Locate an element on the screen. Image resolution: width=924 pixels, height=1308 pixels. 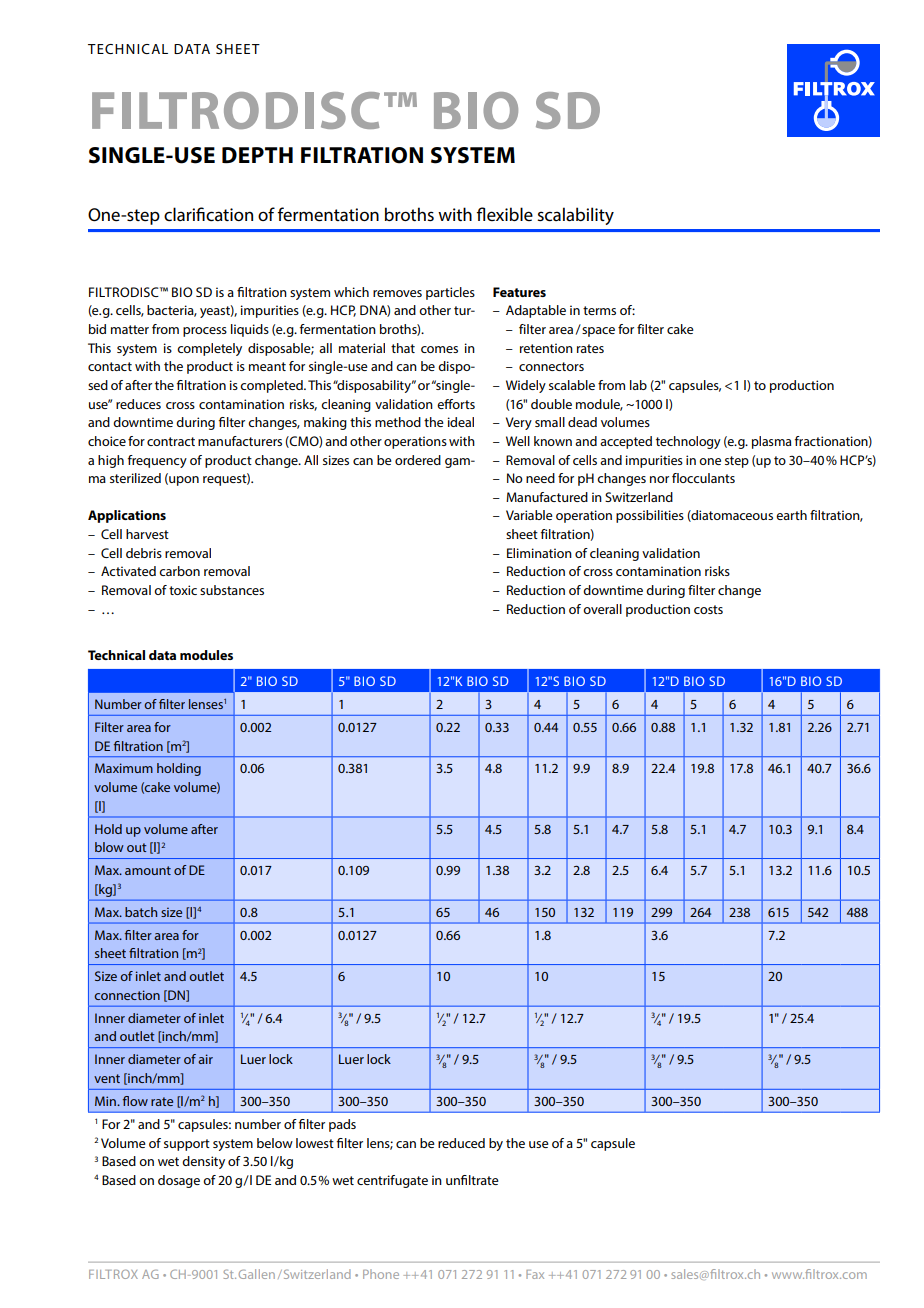
dosage is located at coordinates (179, 1181).
